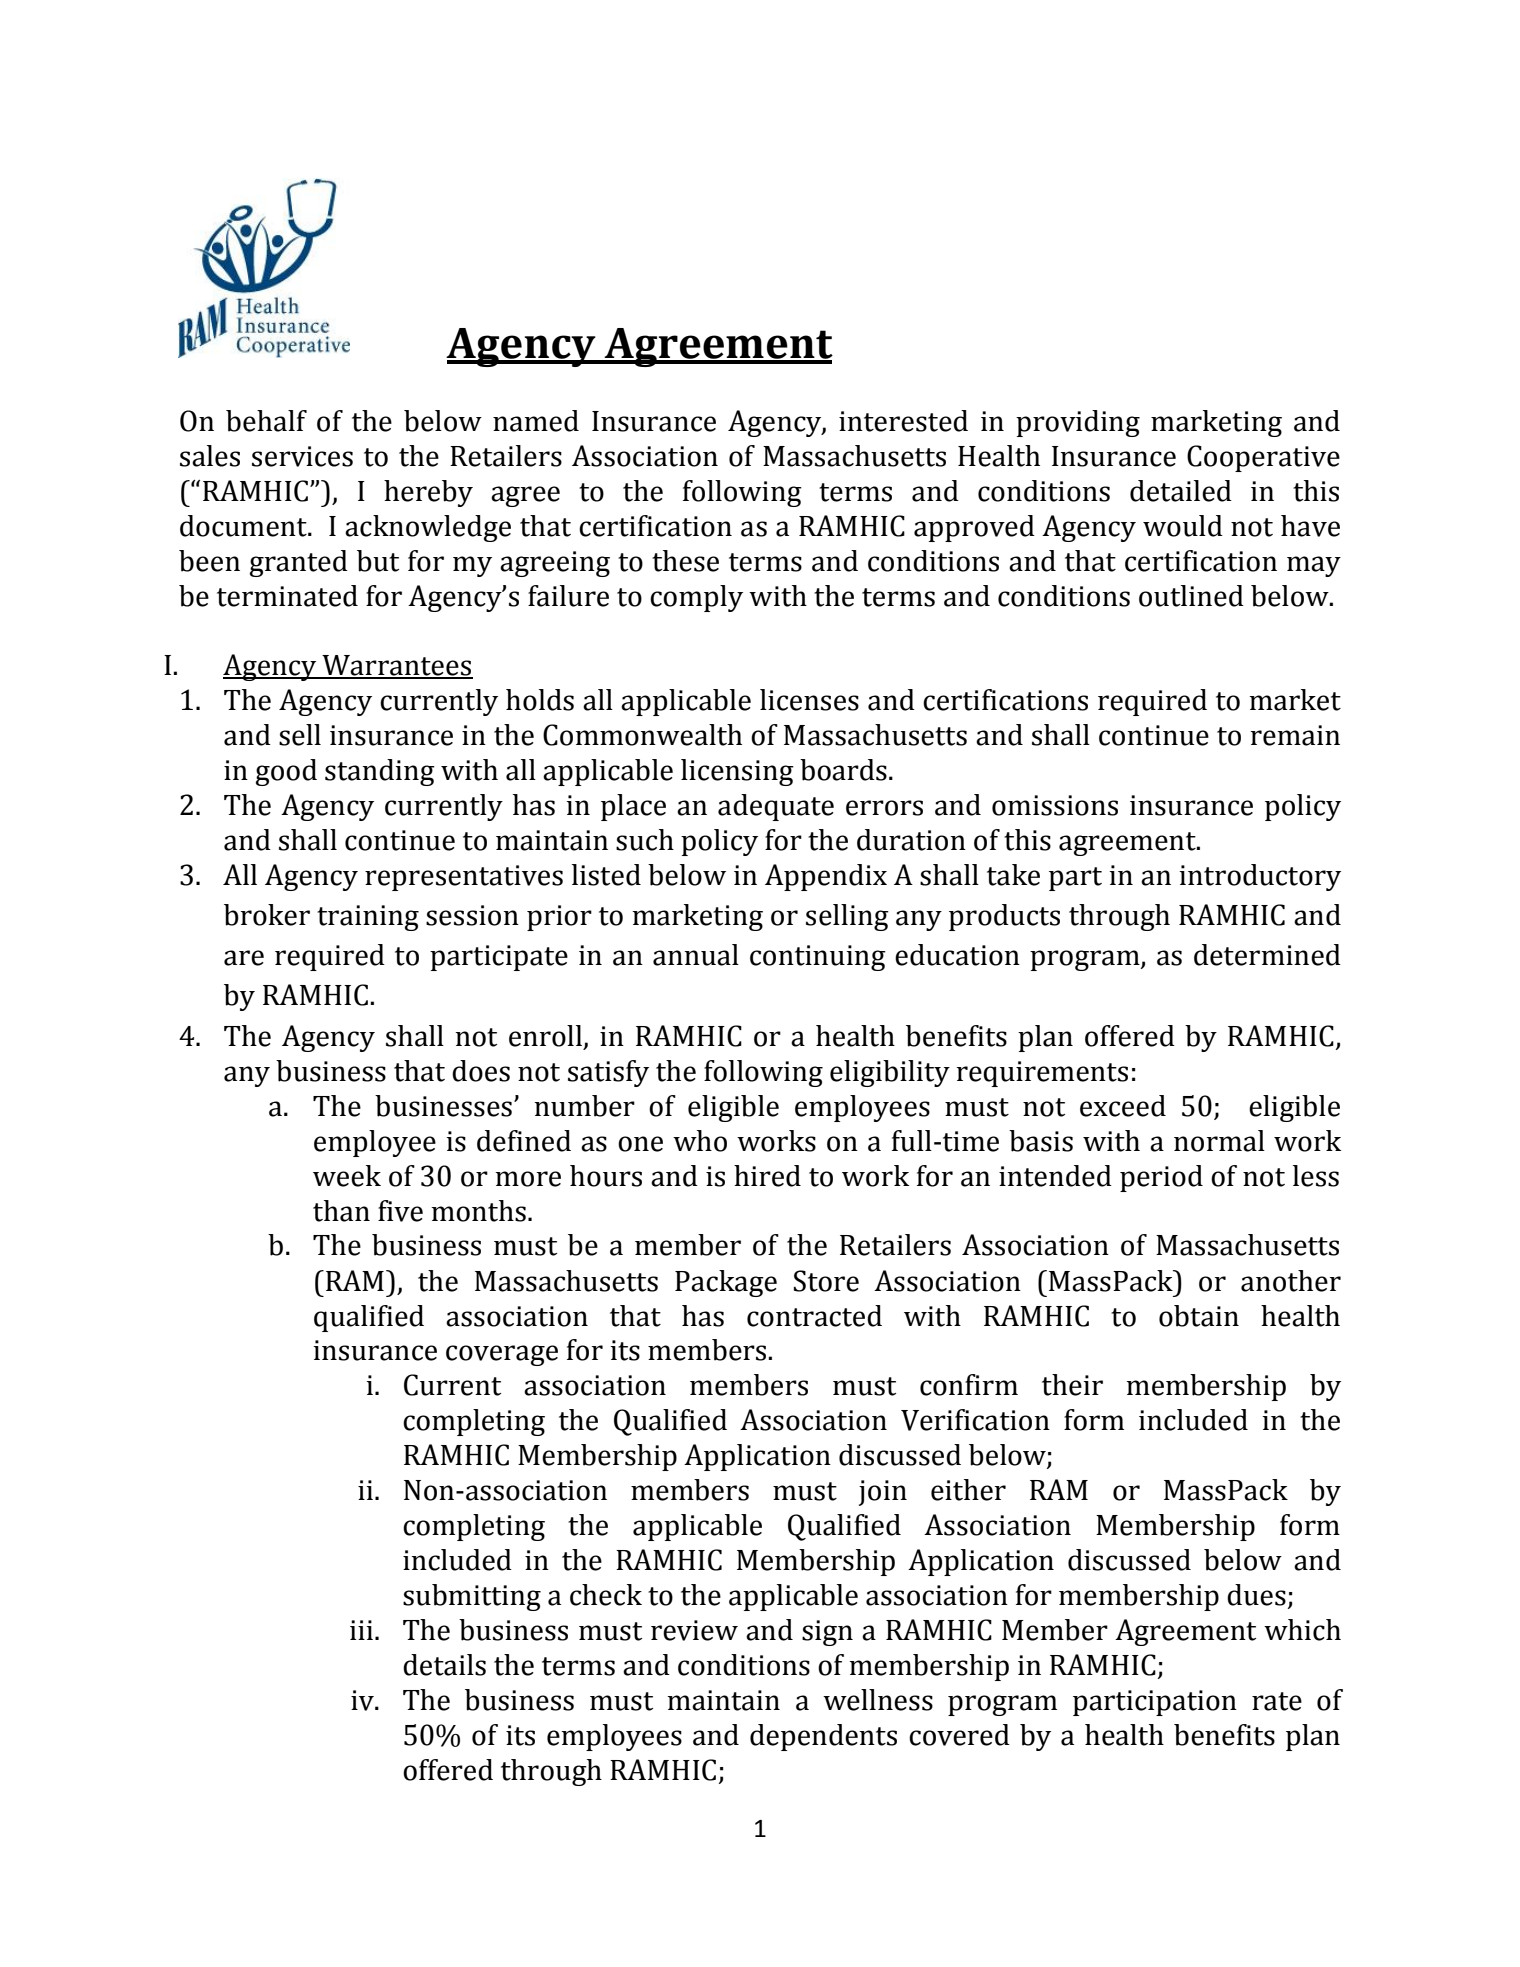 Image resolution: width=1520 pixels, height=1967 pixels. I want to click on determined, so click(1267, 955).
